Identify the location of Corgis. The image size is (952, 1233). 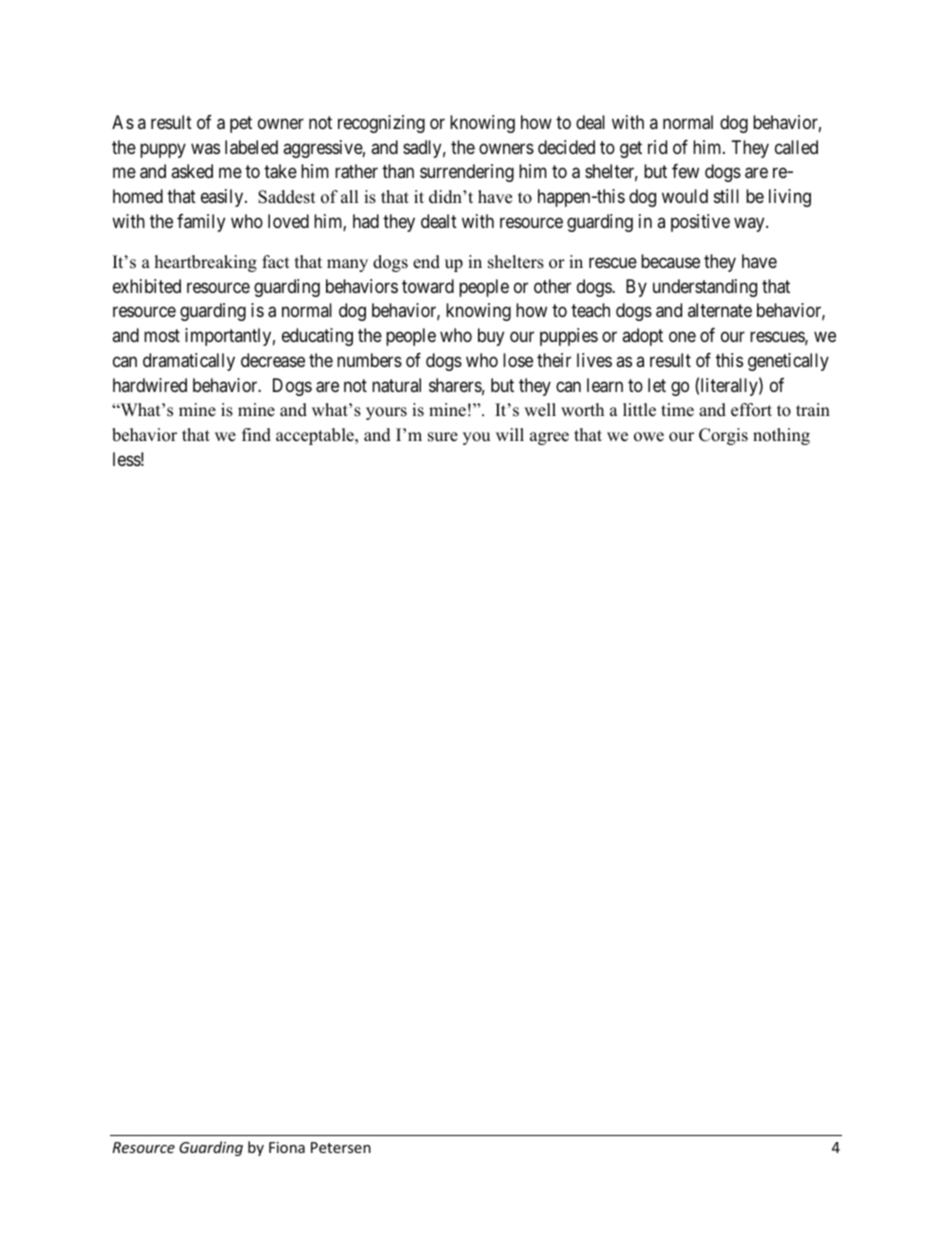
(723, 436).
